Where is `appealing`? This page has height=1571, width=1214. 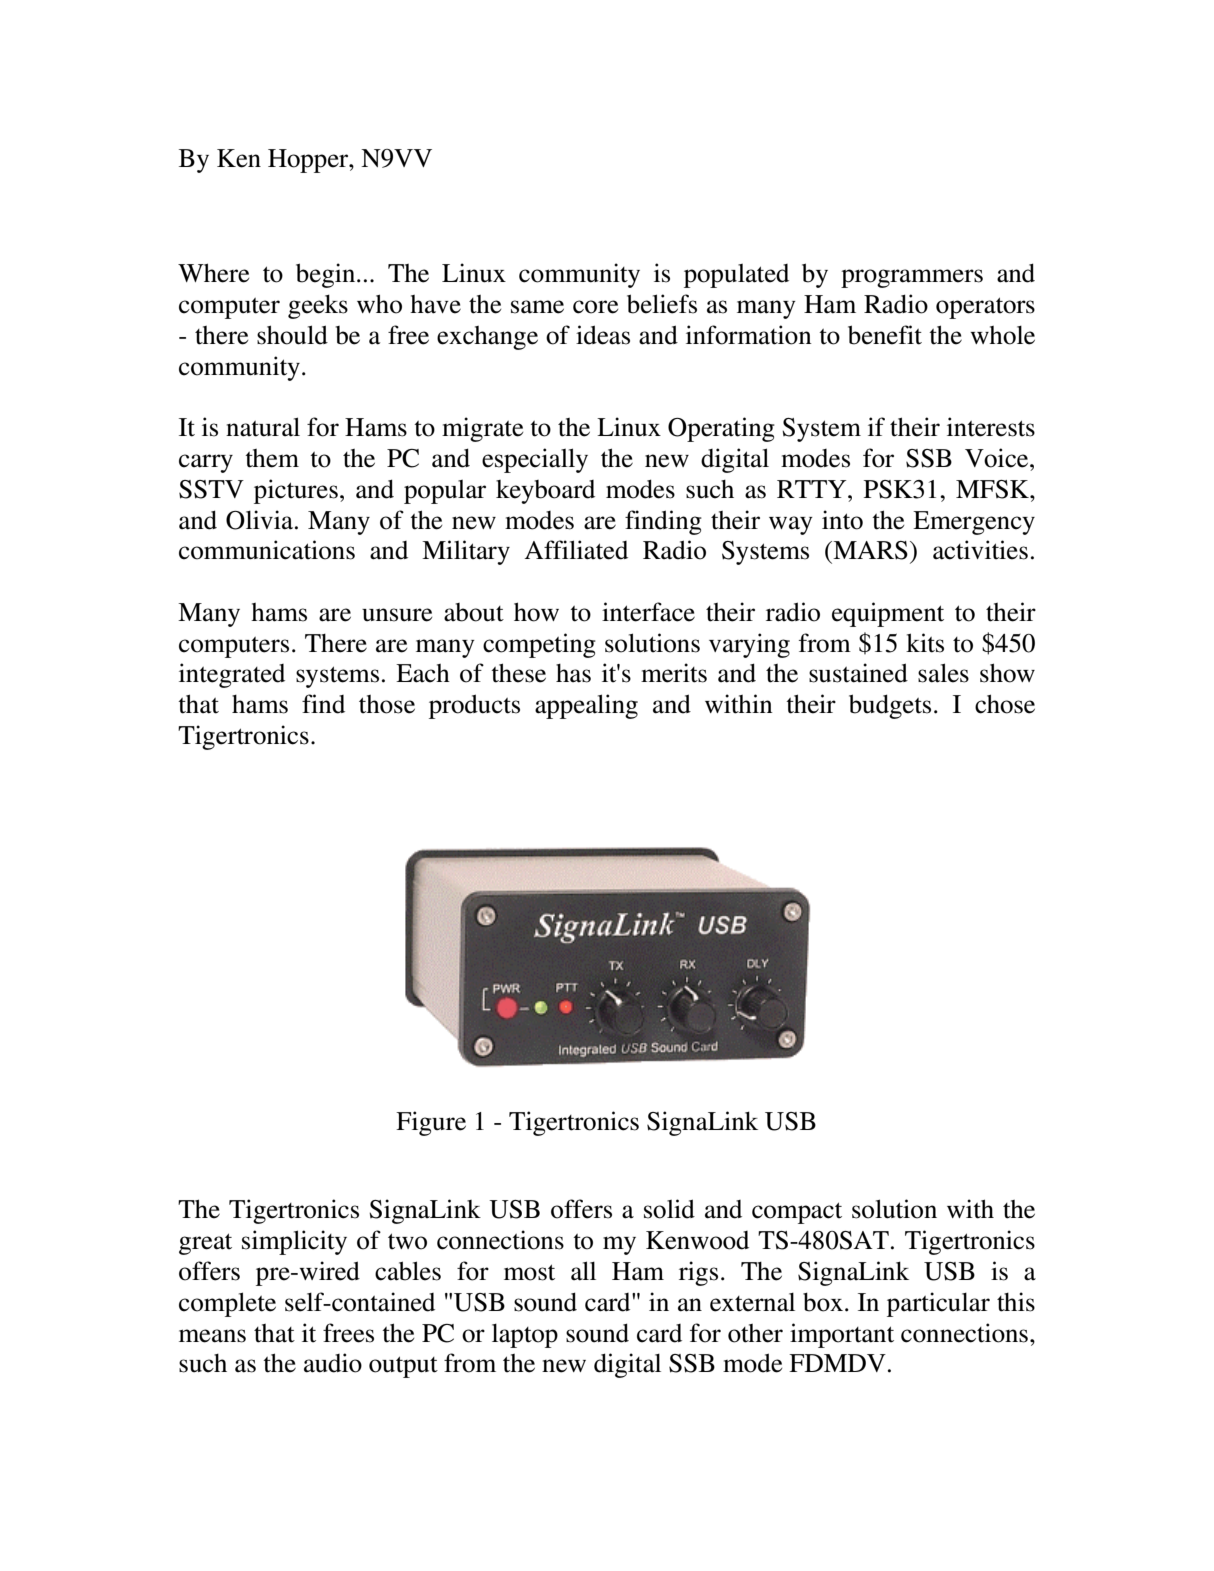 appealing is located at coordinates (586, 706).
